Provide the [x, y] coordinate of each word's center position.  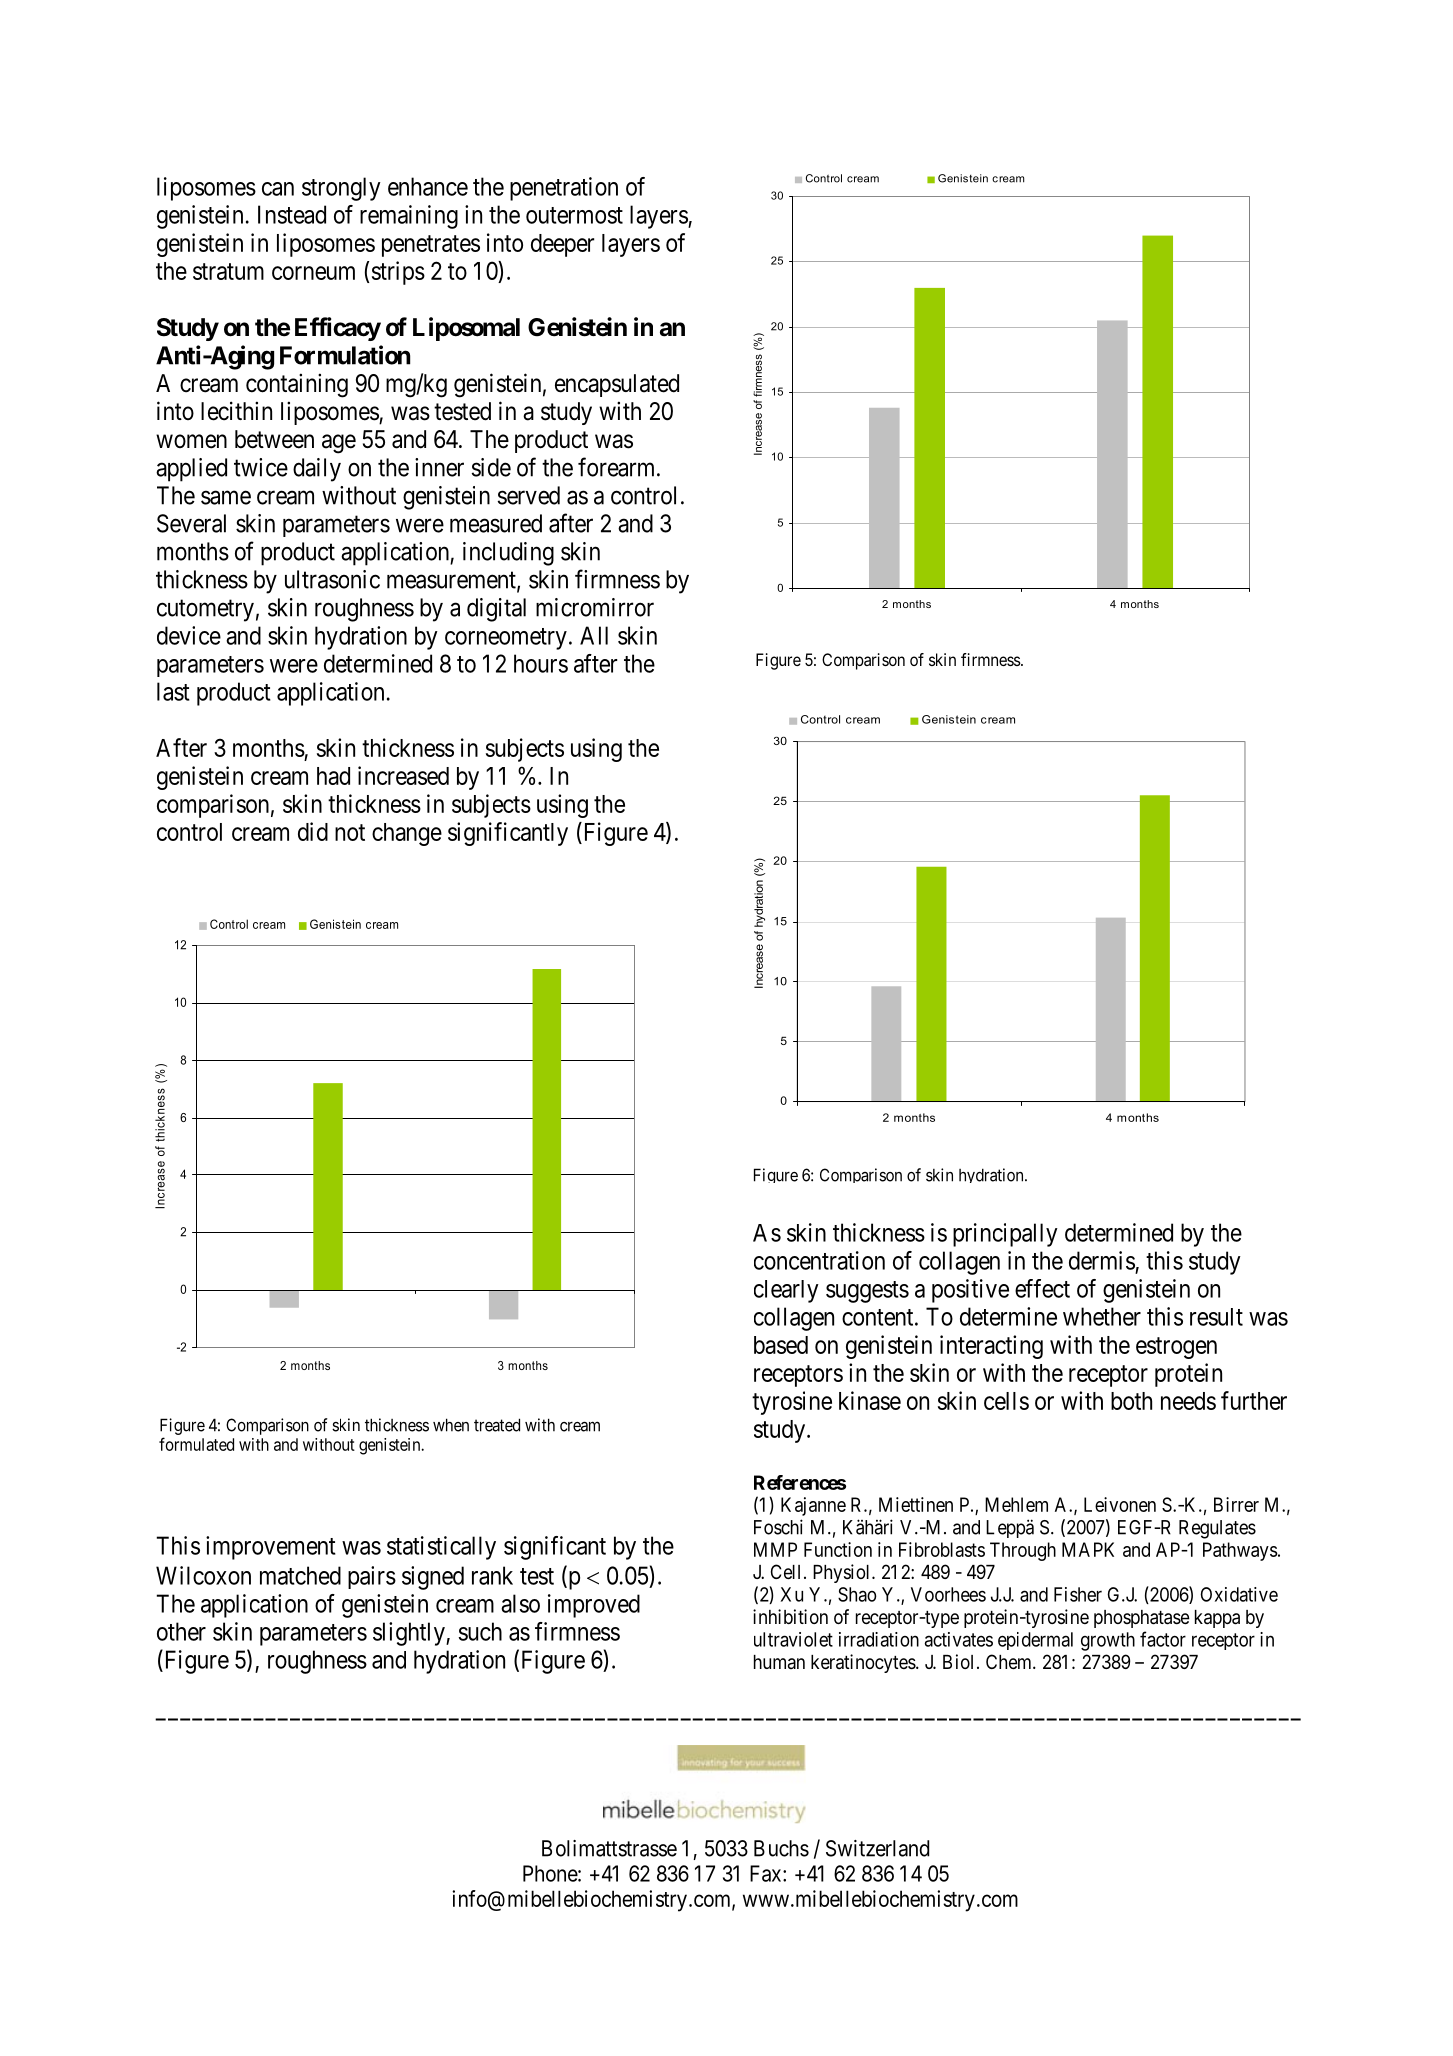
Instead [292, 214]
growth [1108, 1641]
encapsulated [617, 385]
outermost [574, 215]
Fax [767, 1873]
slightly [410, 1634]
